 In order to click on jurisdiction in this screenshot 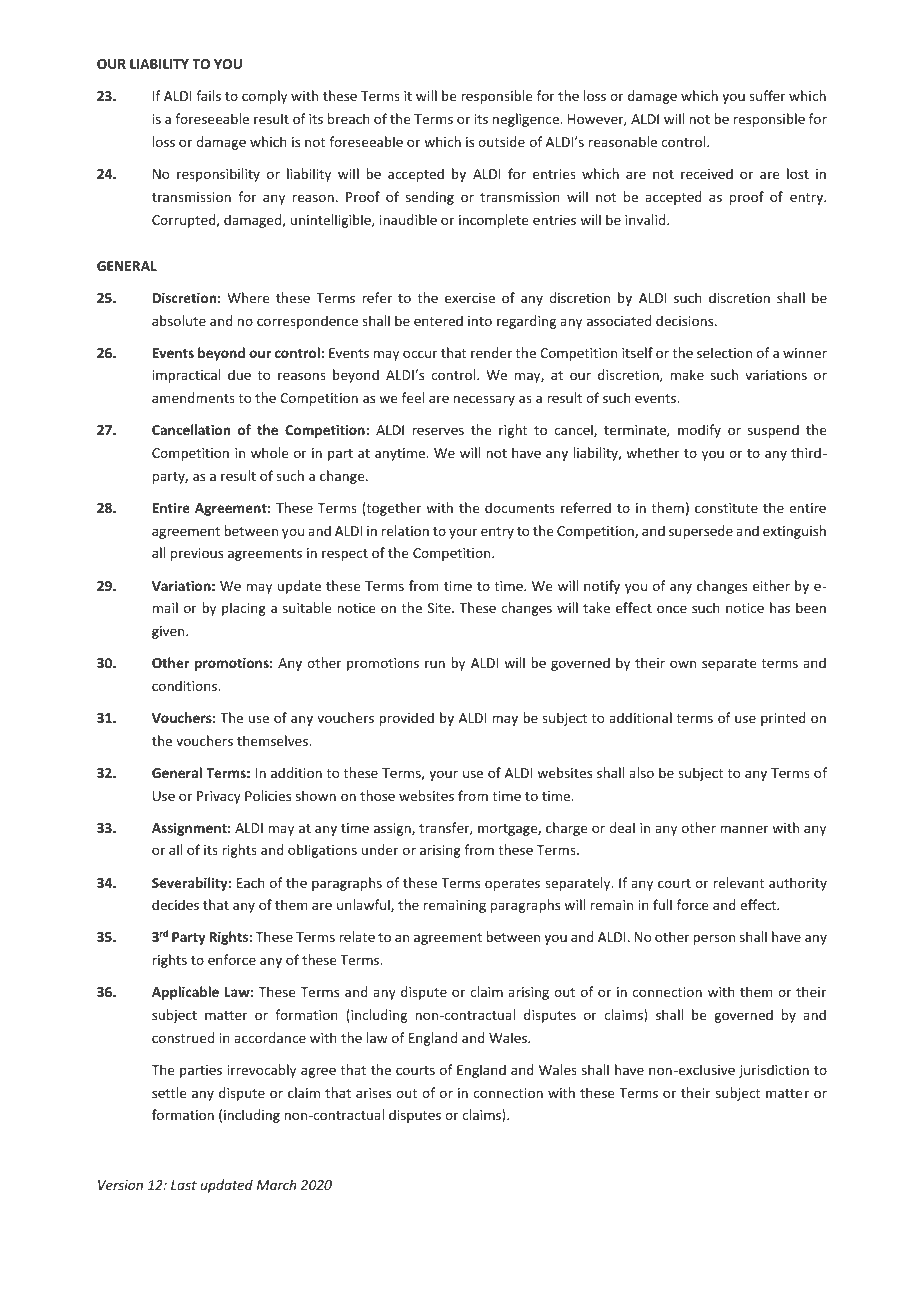, I will do `click(774, 1071)`.
